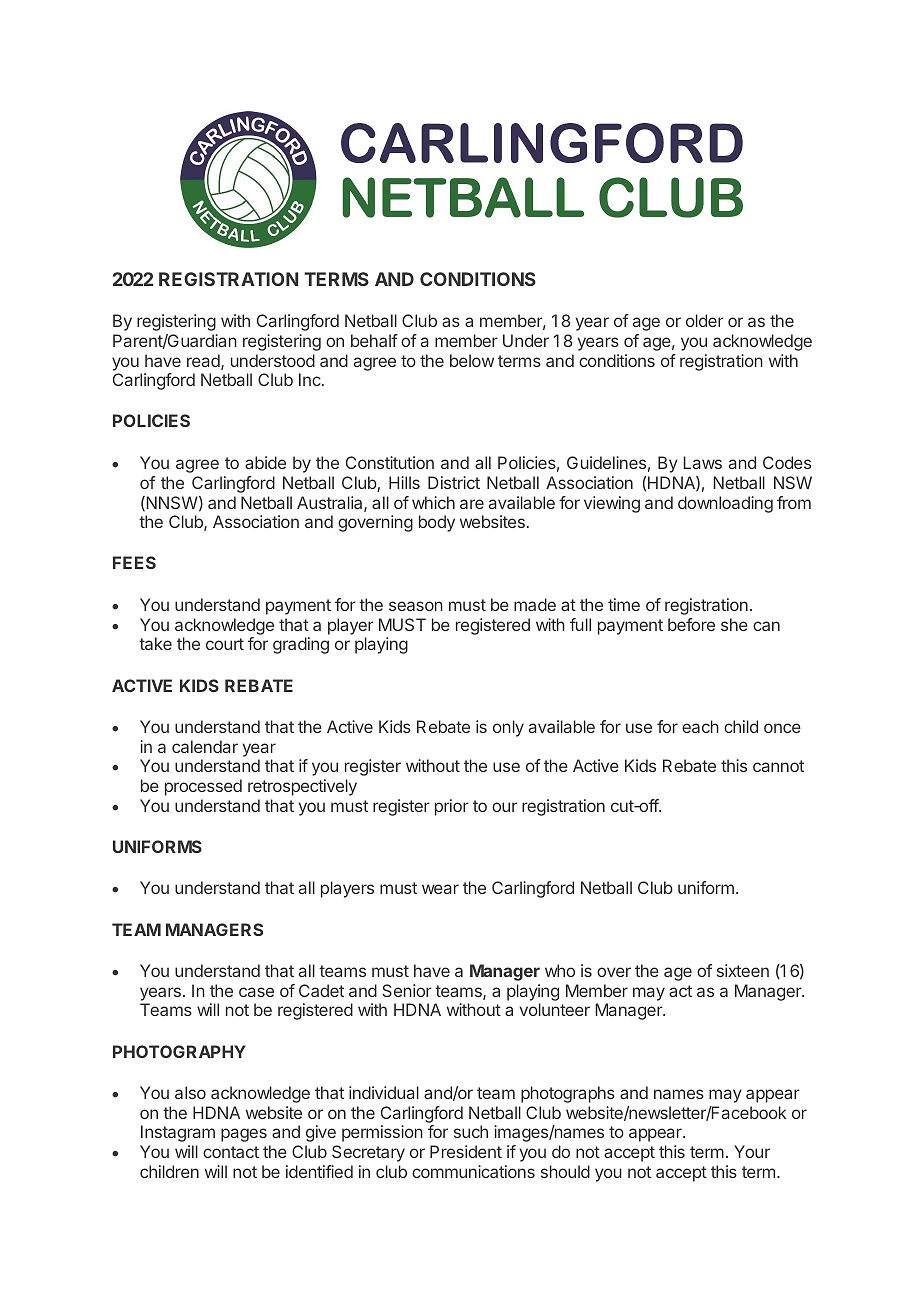 The width and height of the image is (924, 1307). Describe the element at coordinates (134, 562) in the image. I see `FEES` at that location.
